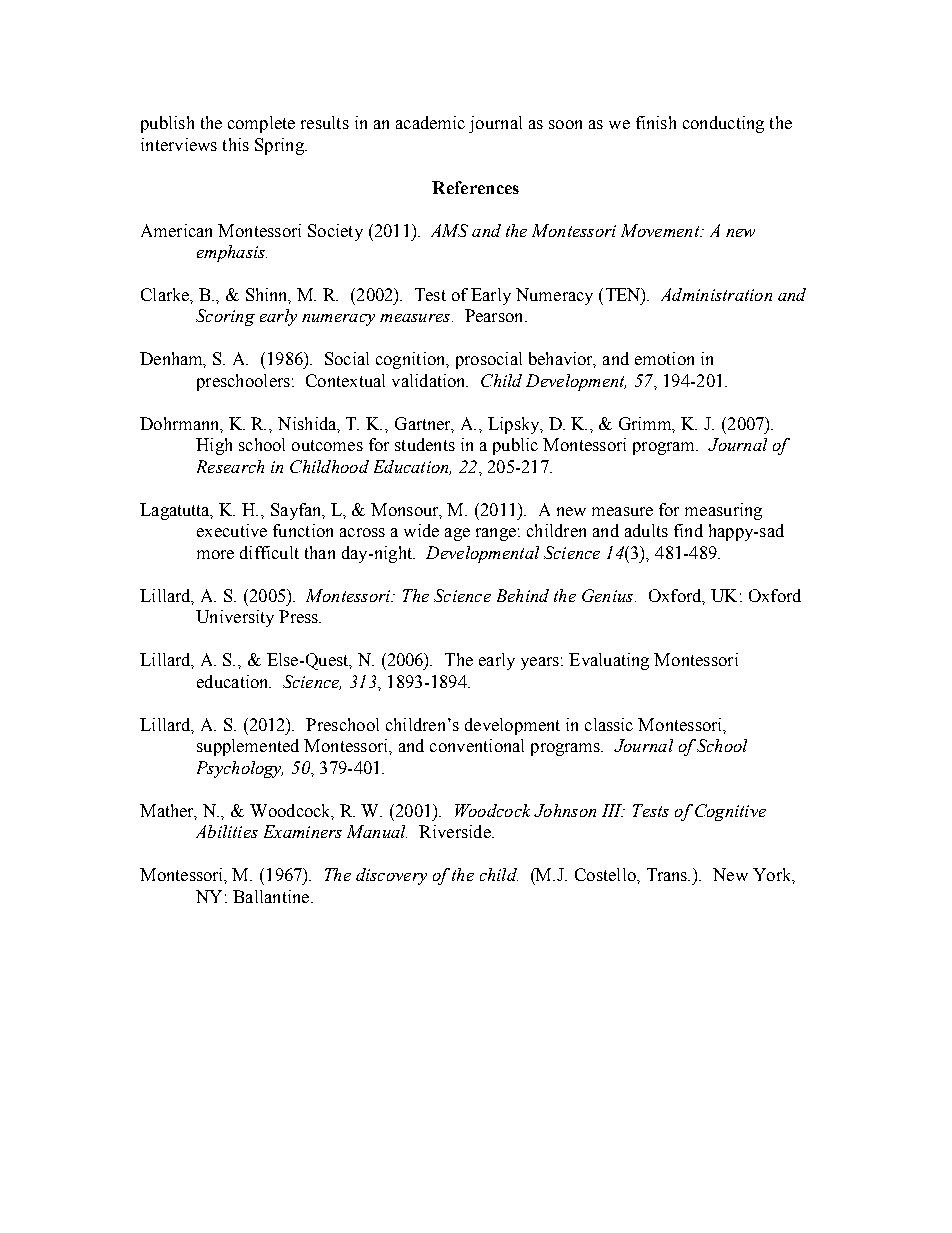 This image has width=952, height=1233. I want to click on Gartner, so click(424, 425).
